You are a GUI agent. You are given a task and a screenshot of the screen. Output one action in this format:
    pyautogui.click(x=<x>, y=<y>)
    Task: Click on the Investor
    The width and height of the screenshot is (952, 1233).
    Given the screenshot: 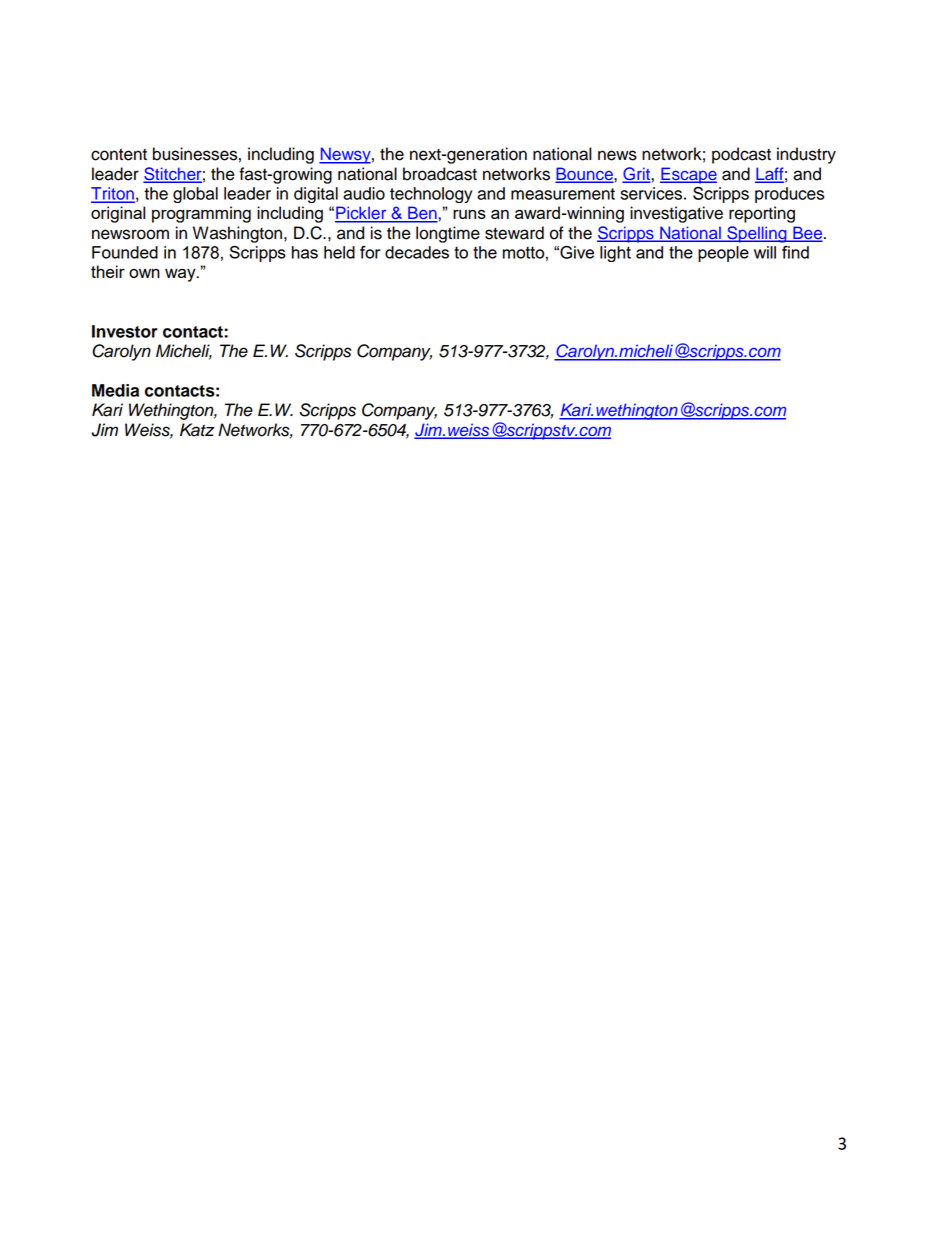 What is the action you would take?
    pyautogui.click(x=125, y=331)
